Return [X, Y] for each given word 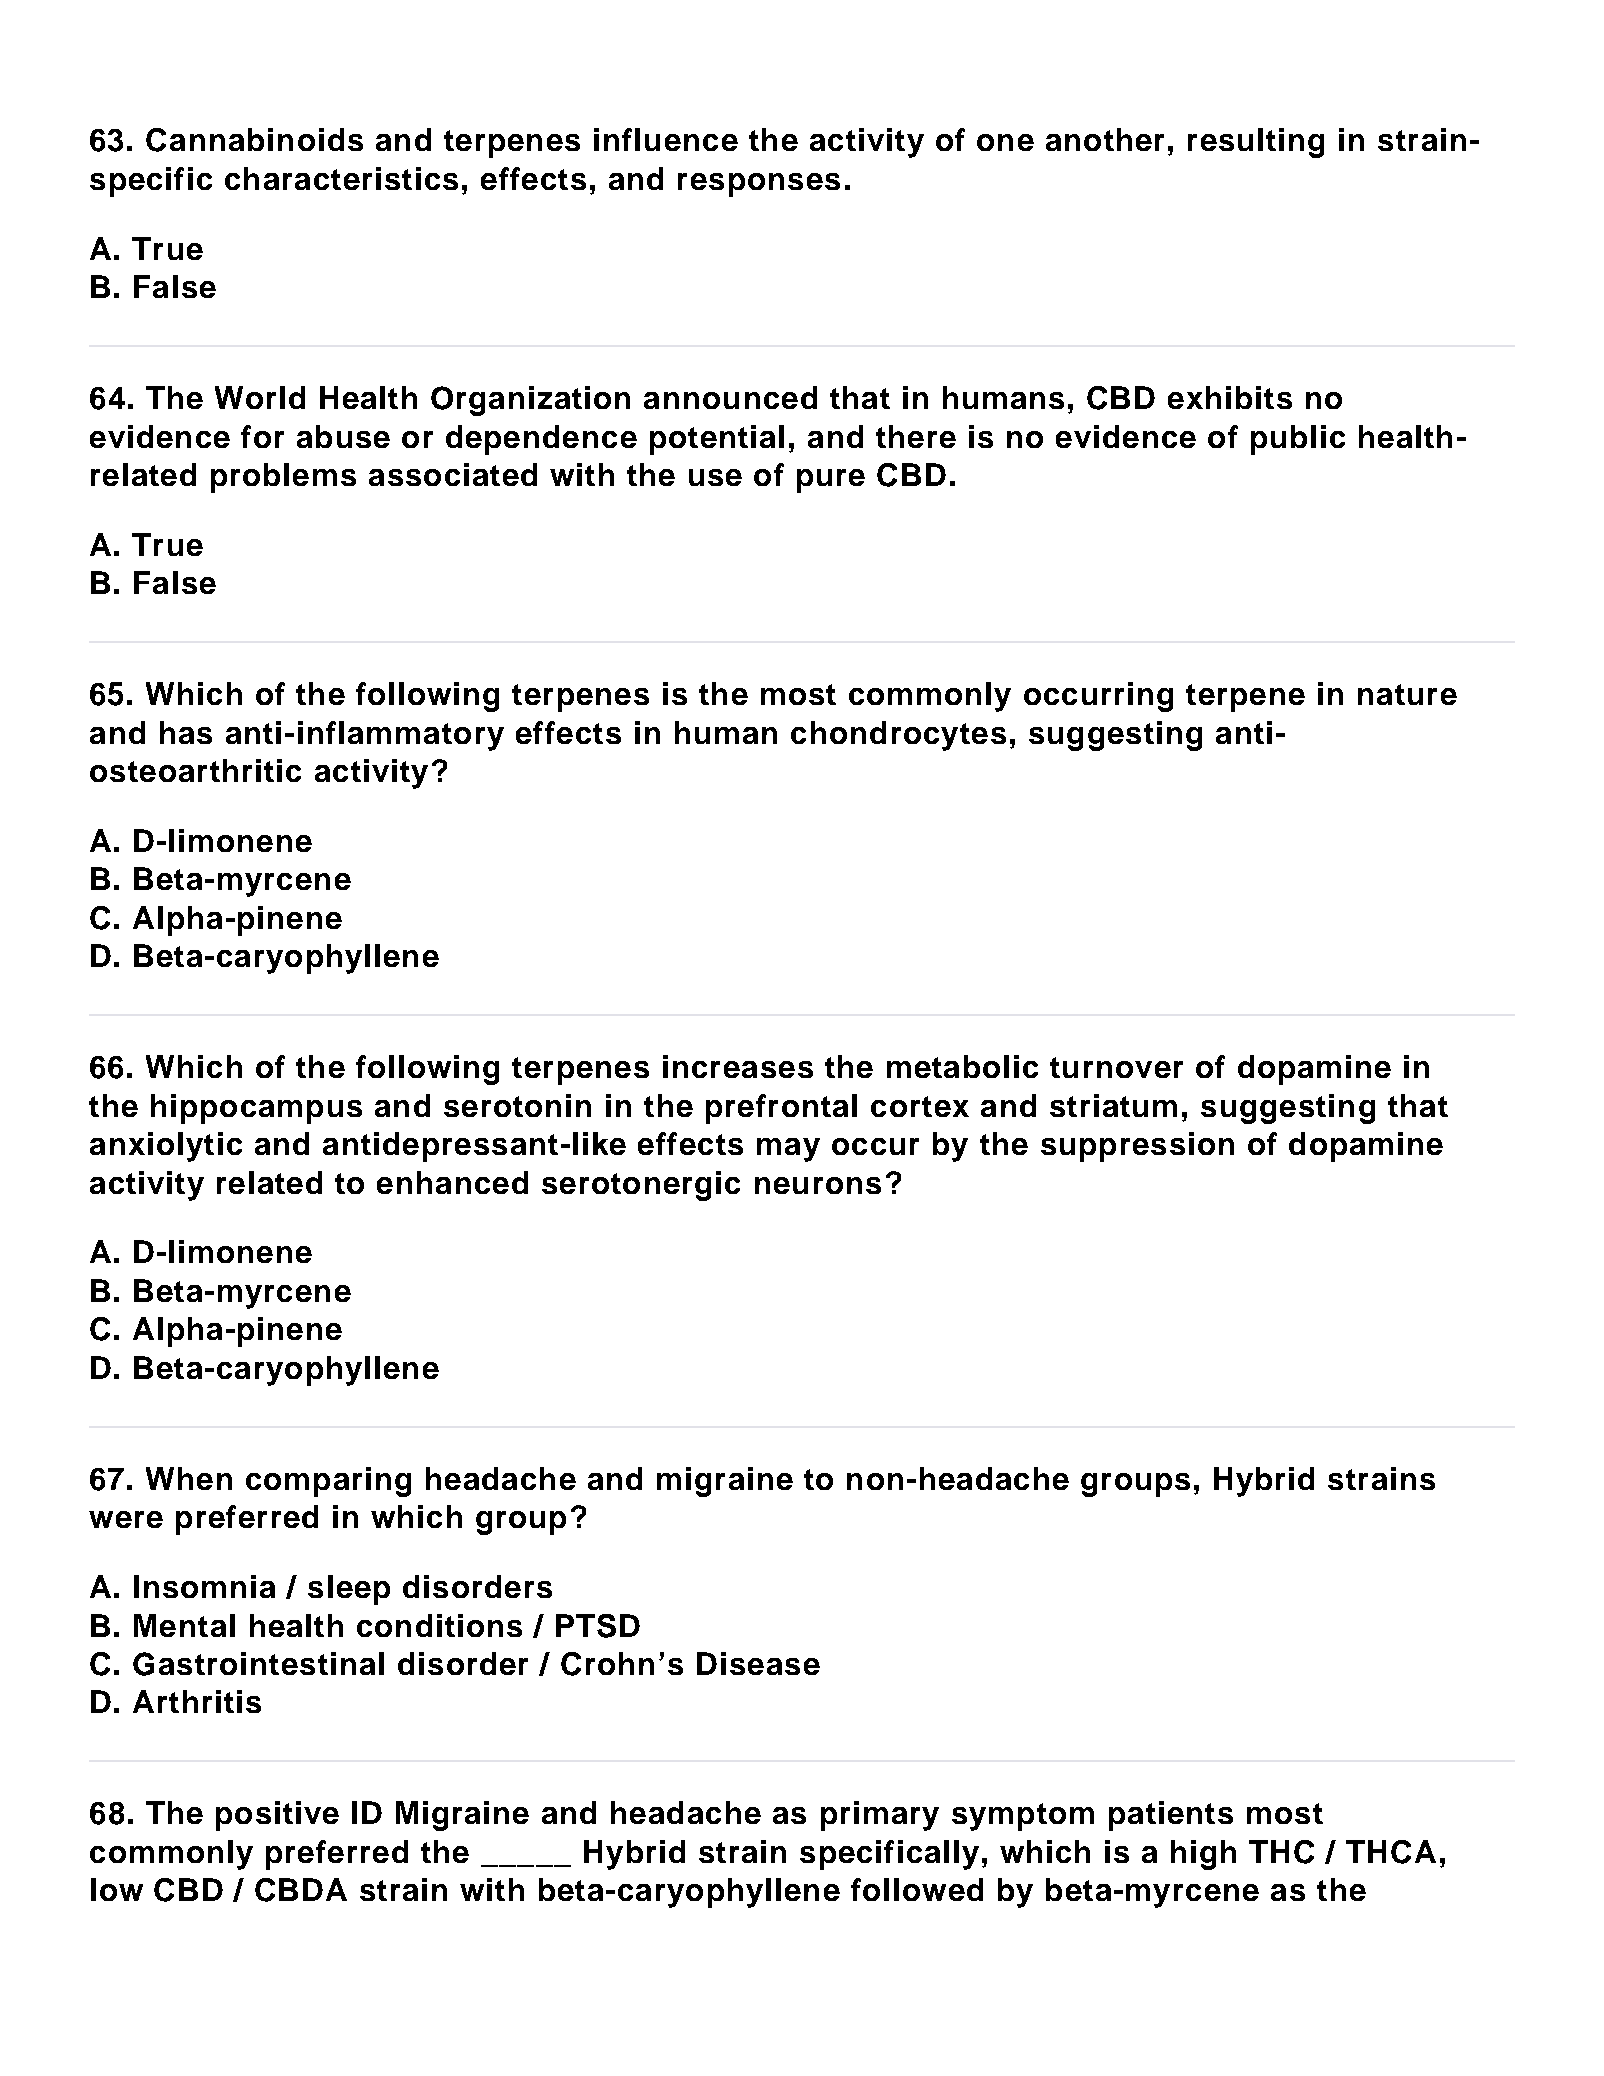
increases [738, 1066]
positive [277, 1816]
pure [831, 481]
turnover [1116, 1067]
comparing [328, 1482]
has [186, 732]
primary [880, 1816]
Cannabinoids [254, 140]
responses [759, 185]
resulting [1256, 143]
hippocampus [256, 1109]
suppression [1137, 1147]
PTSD [598, 1626]
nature [1407, 694]
